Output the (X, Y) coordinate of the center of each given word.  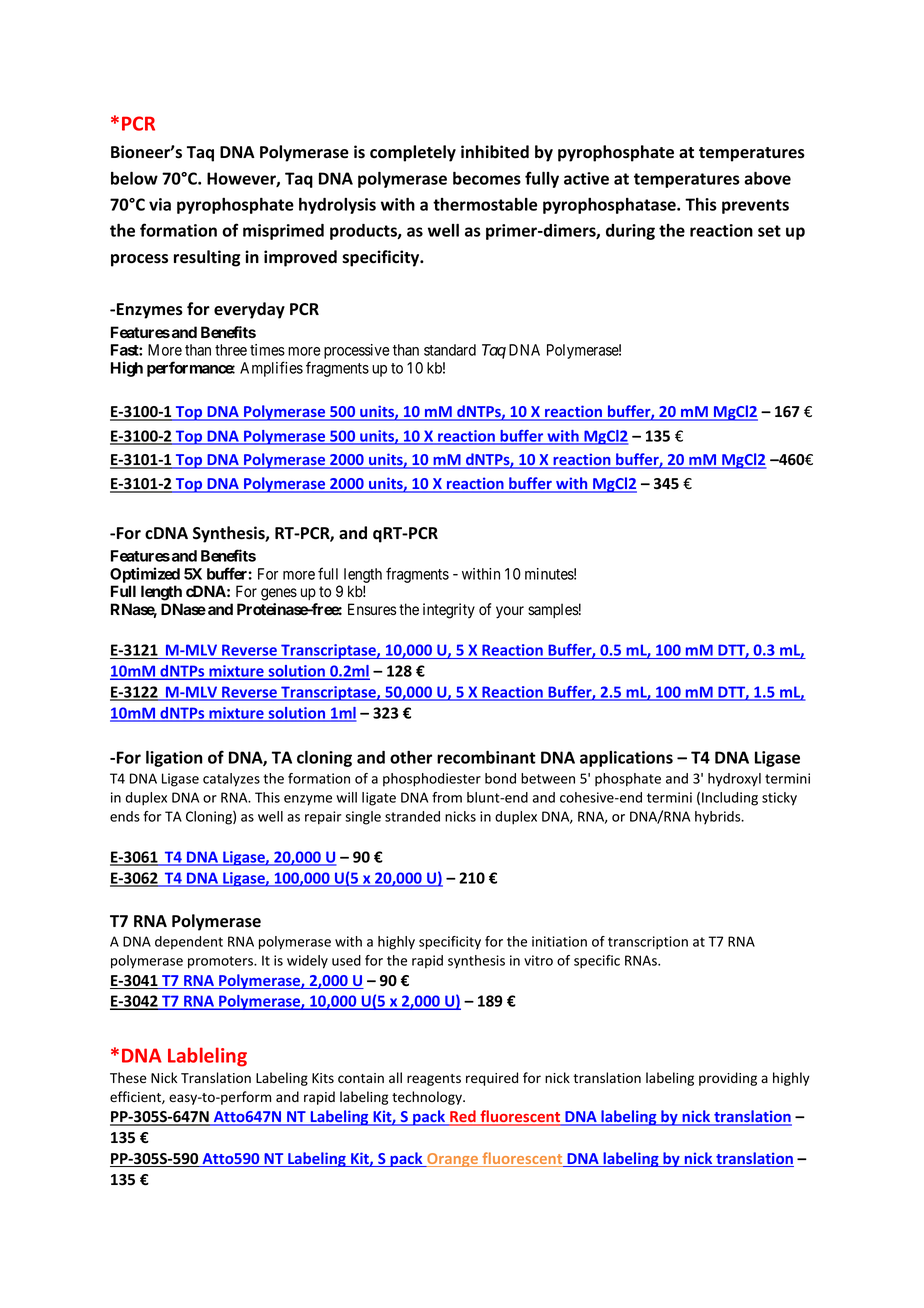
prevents (755, 206)
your (510, 612)
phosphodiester (432, 780)
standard (450, 350)
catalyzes (231, 780)
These (128, 1078)
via (160, 204)
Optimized (145, 575)
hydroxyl (734, 780)
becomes (487, 178)
